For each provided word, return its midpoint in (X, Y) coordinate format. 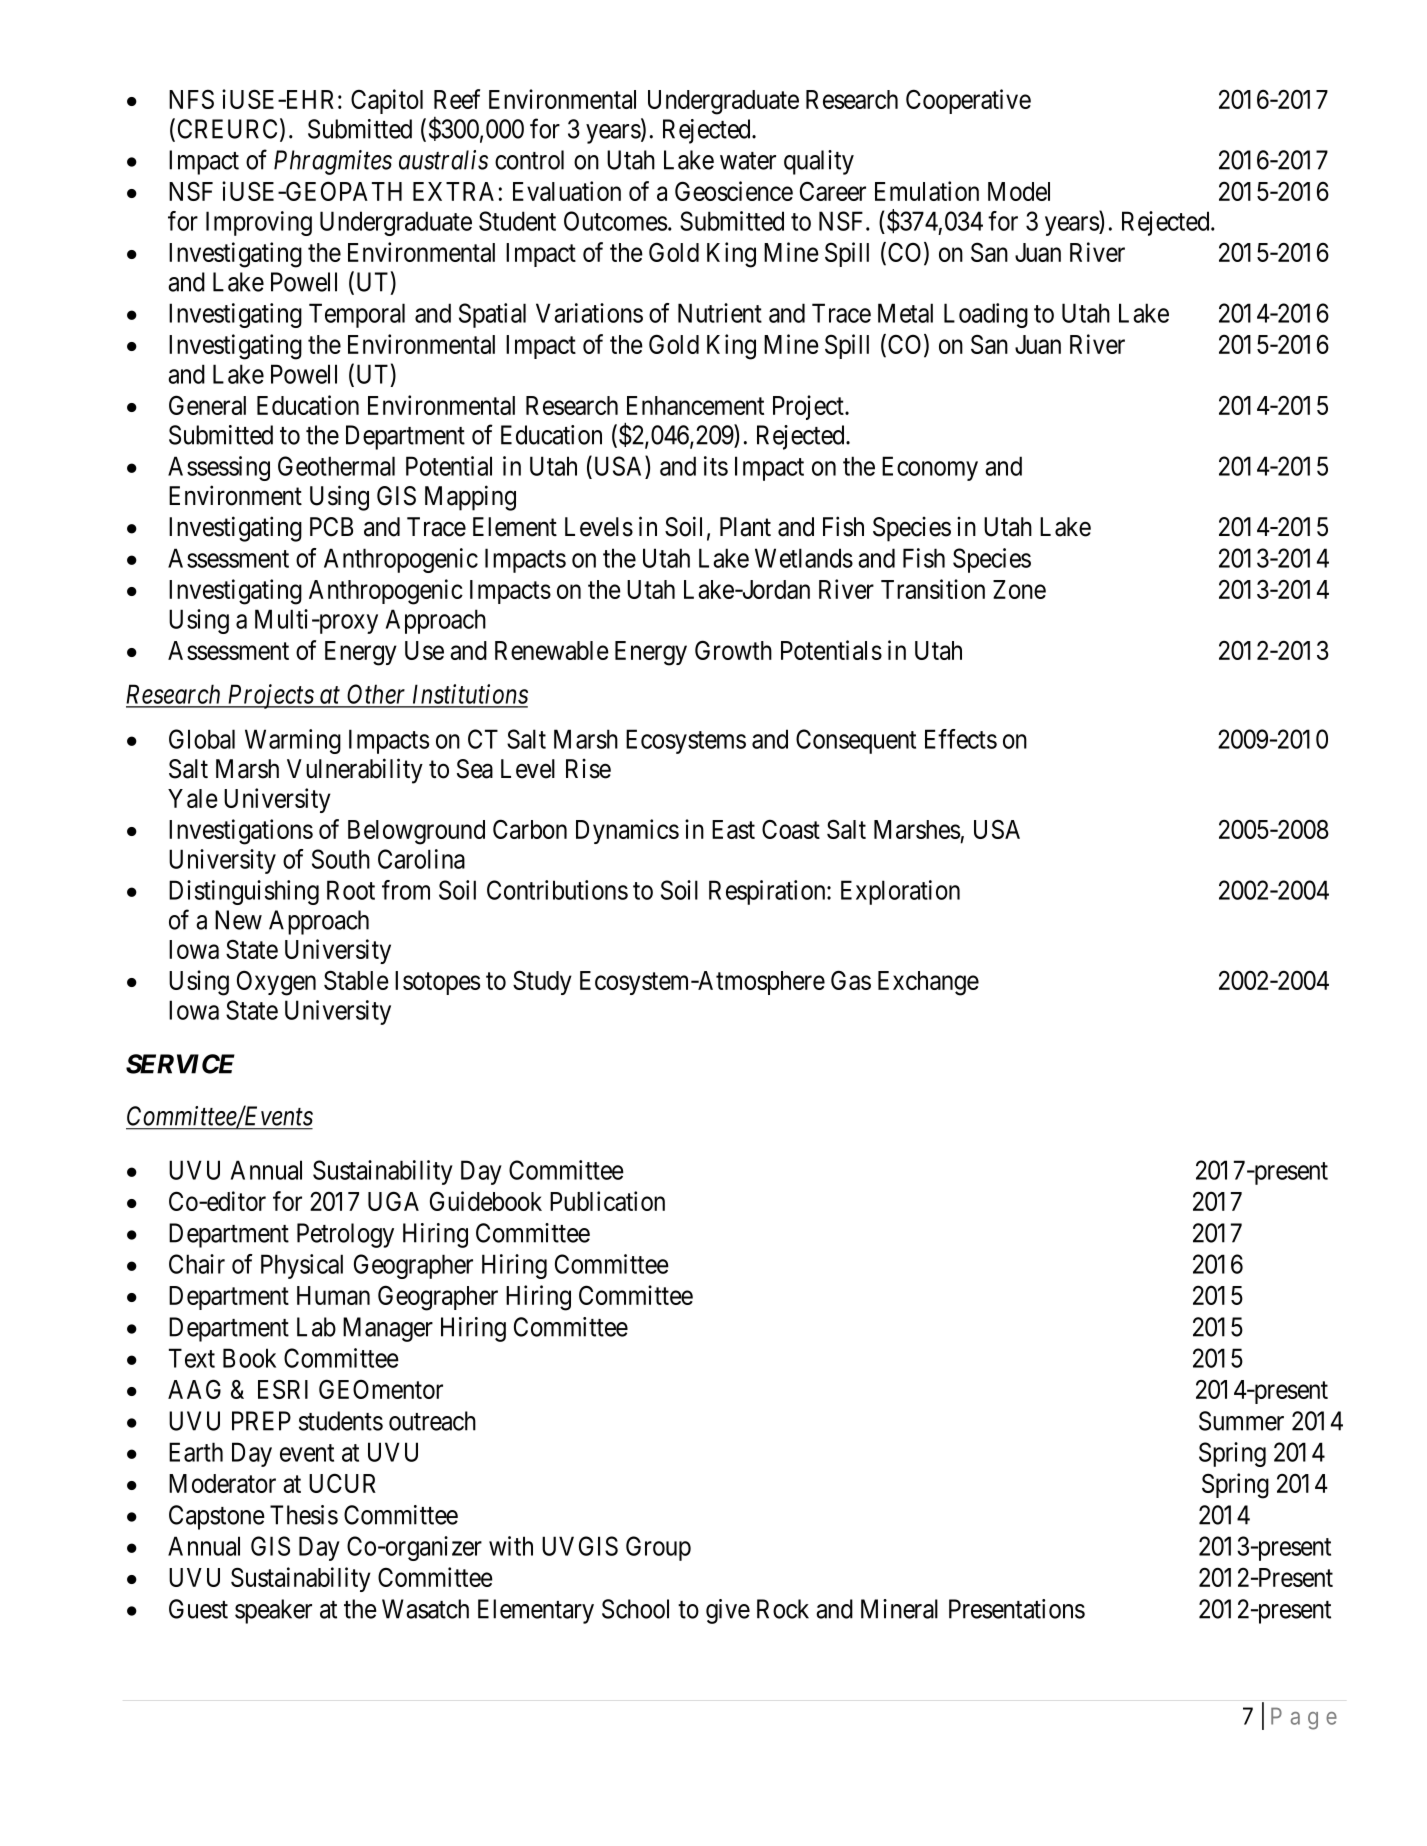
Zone (1019, 589)
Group (658, 1548)
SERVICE (180, 1064)
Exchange (928, 983)
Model (1019, 191)
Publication (607, 1201)
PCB (331, 527)
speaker (273, 1611)
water (748, 161)
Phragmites (333, 162)
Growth (733, 650)
